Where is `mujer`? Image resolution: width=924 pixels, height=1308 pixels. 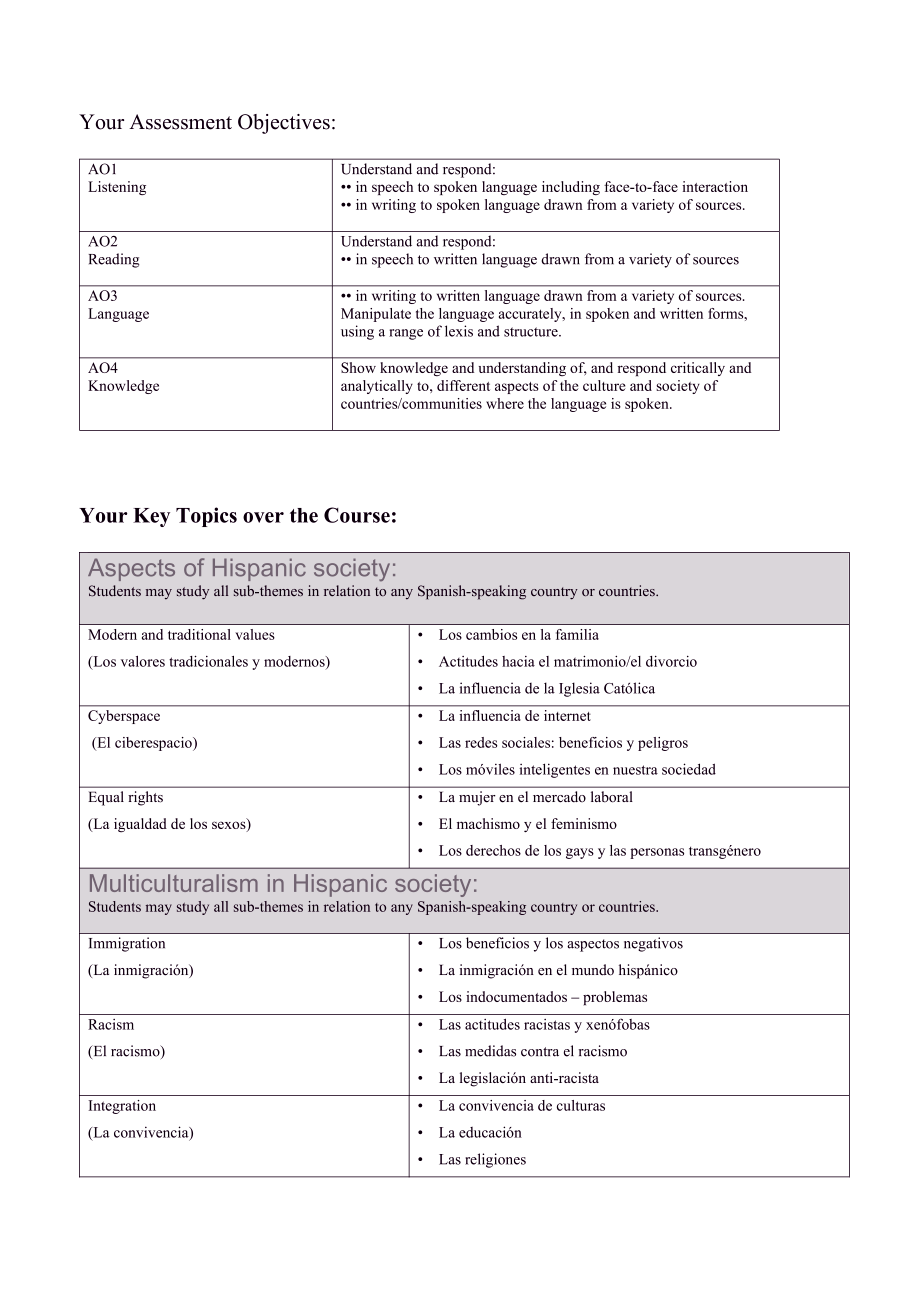 mujer is located at coordinates (477, 798).
